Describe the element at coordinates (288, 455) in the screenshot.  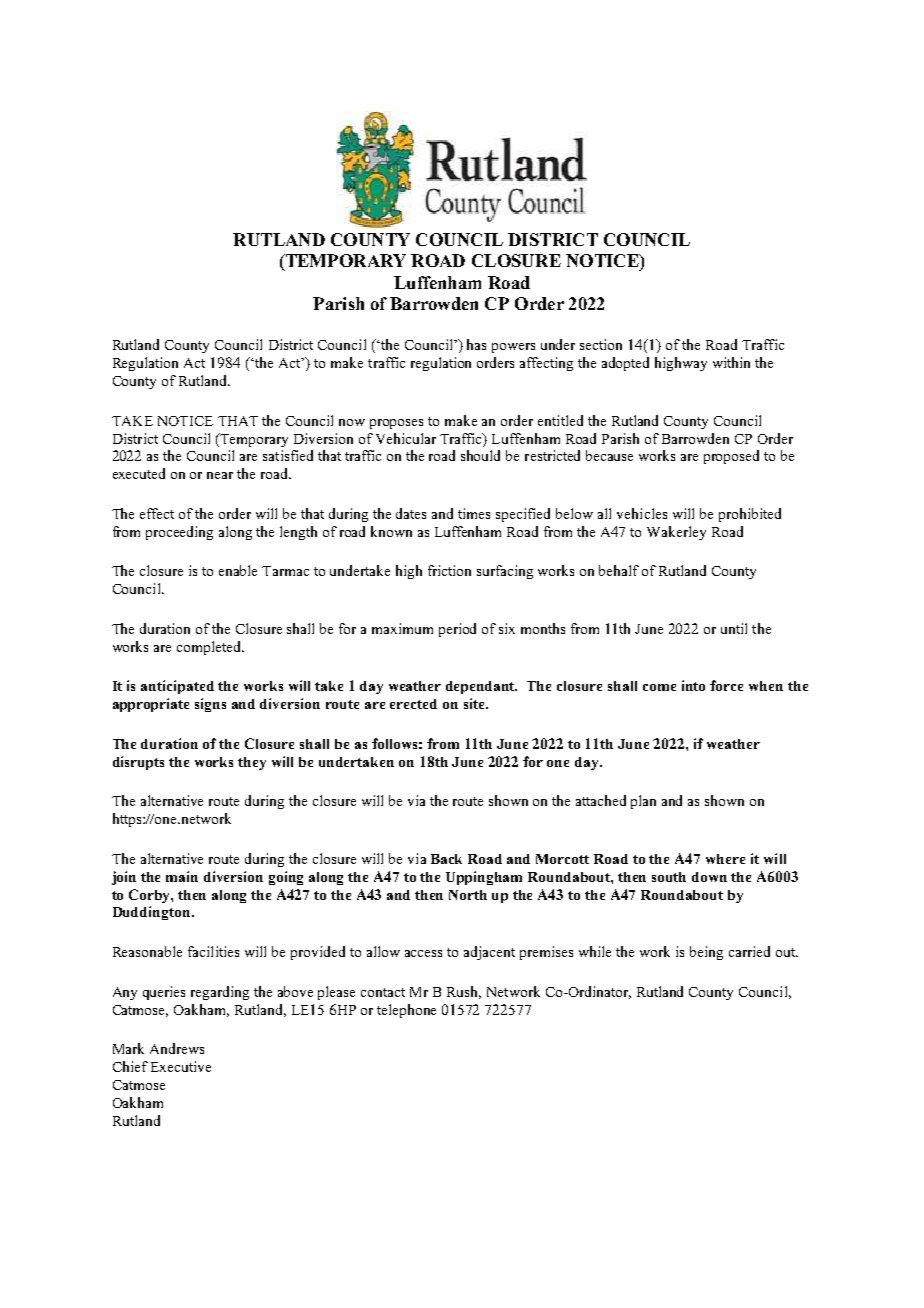
I see `satisfied` at that location.
